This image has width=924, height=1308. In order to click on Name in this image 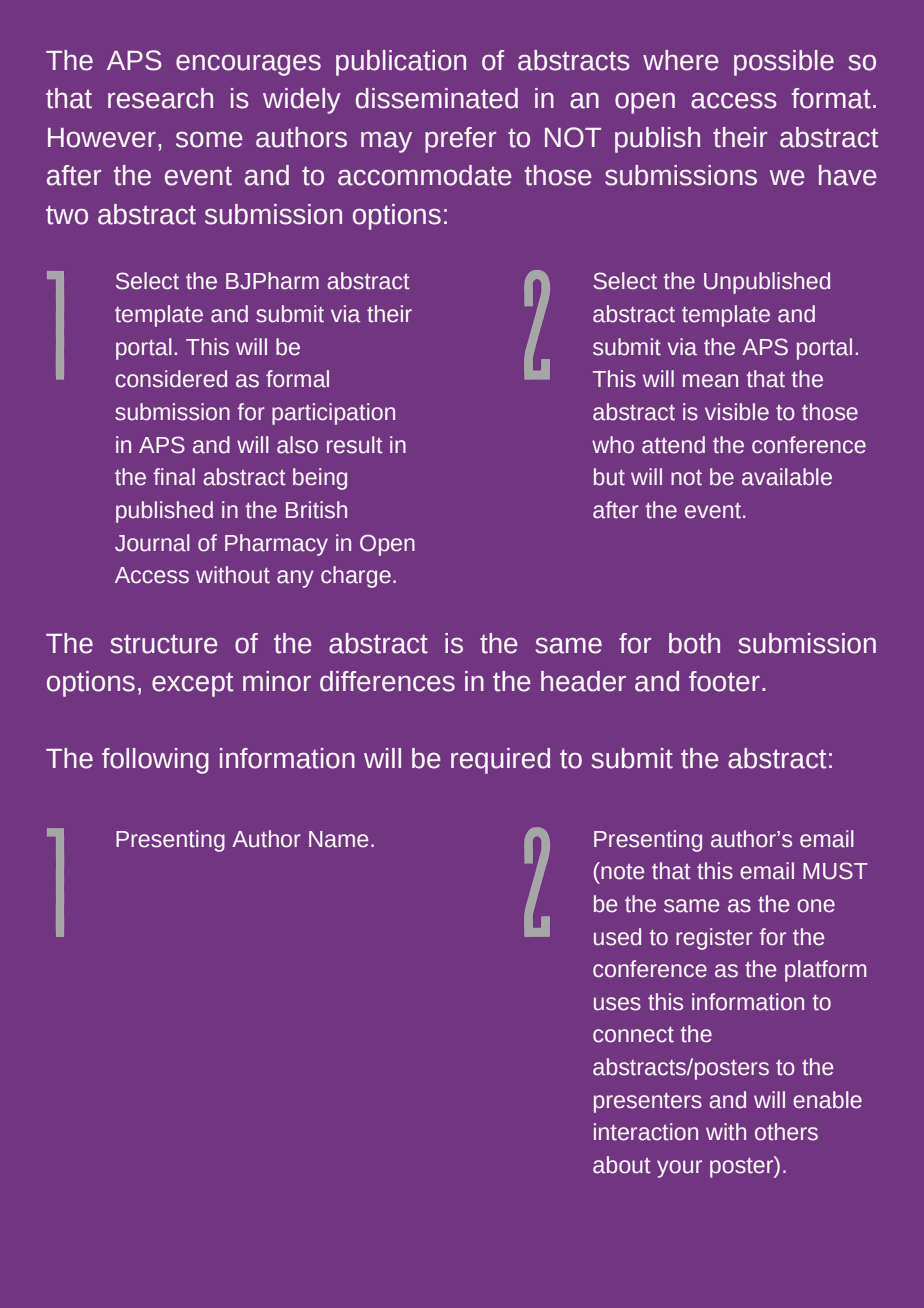, I will do `click(338, 839)`.
